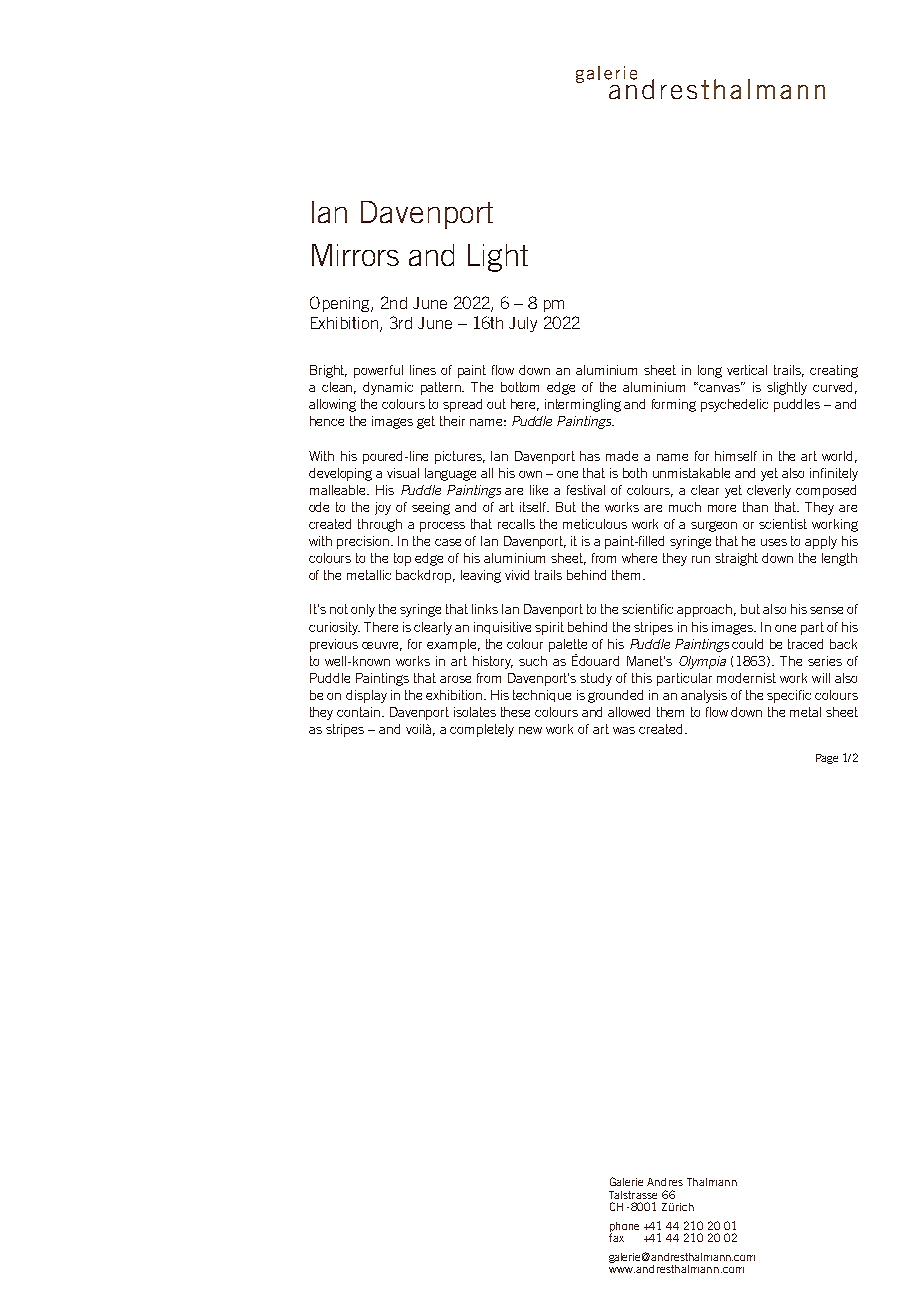  What do you see at coordinates (530, 730) in the screenshot?
I see `new` at bounding box center [530, 730].
